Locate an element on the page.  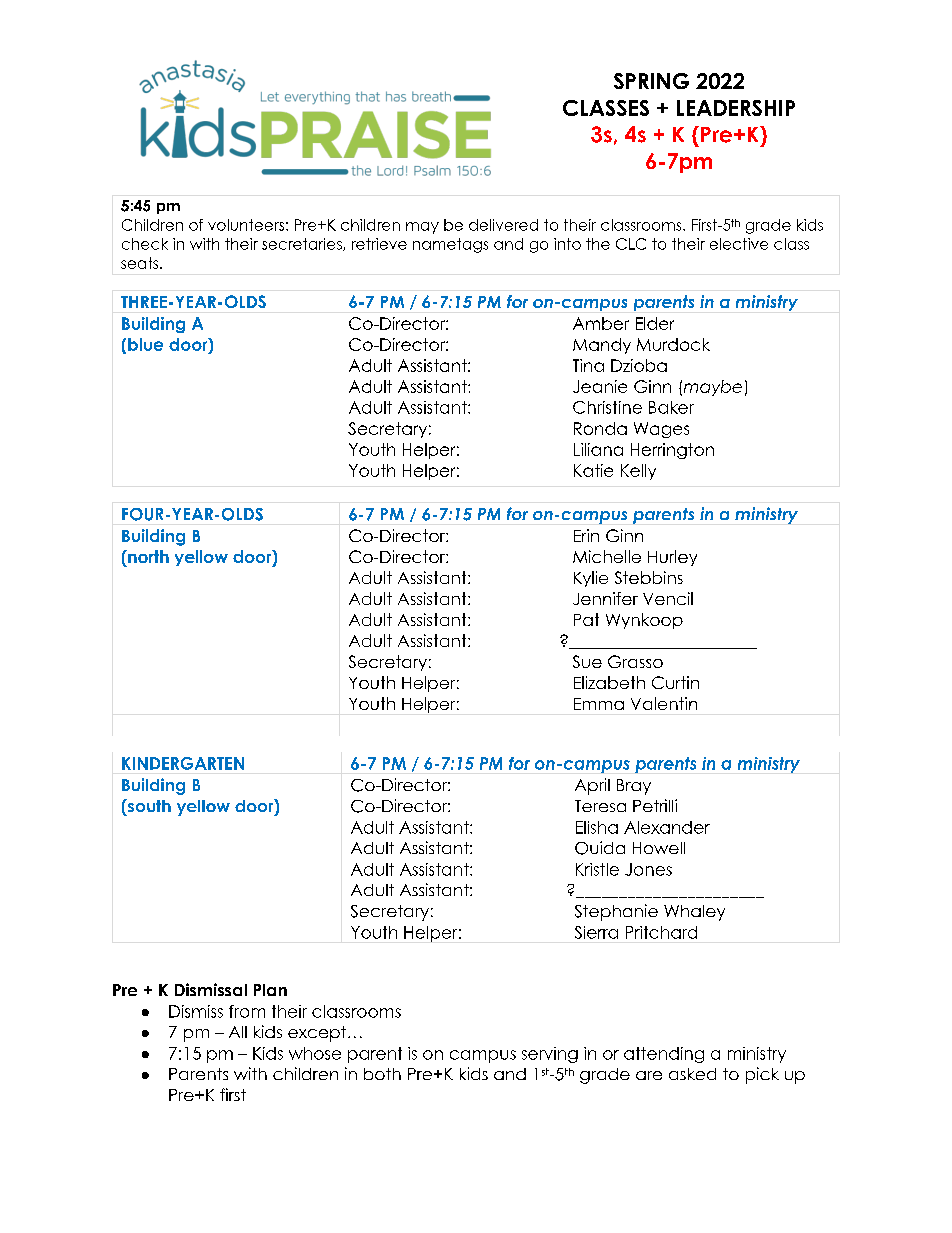
both is located at coordinates (382, 1074).
